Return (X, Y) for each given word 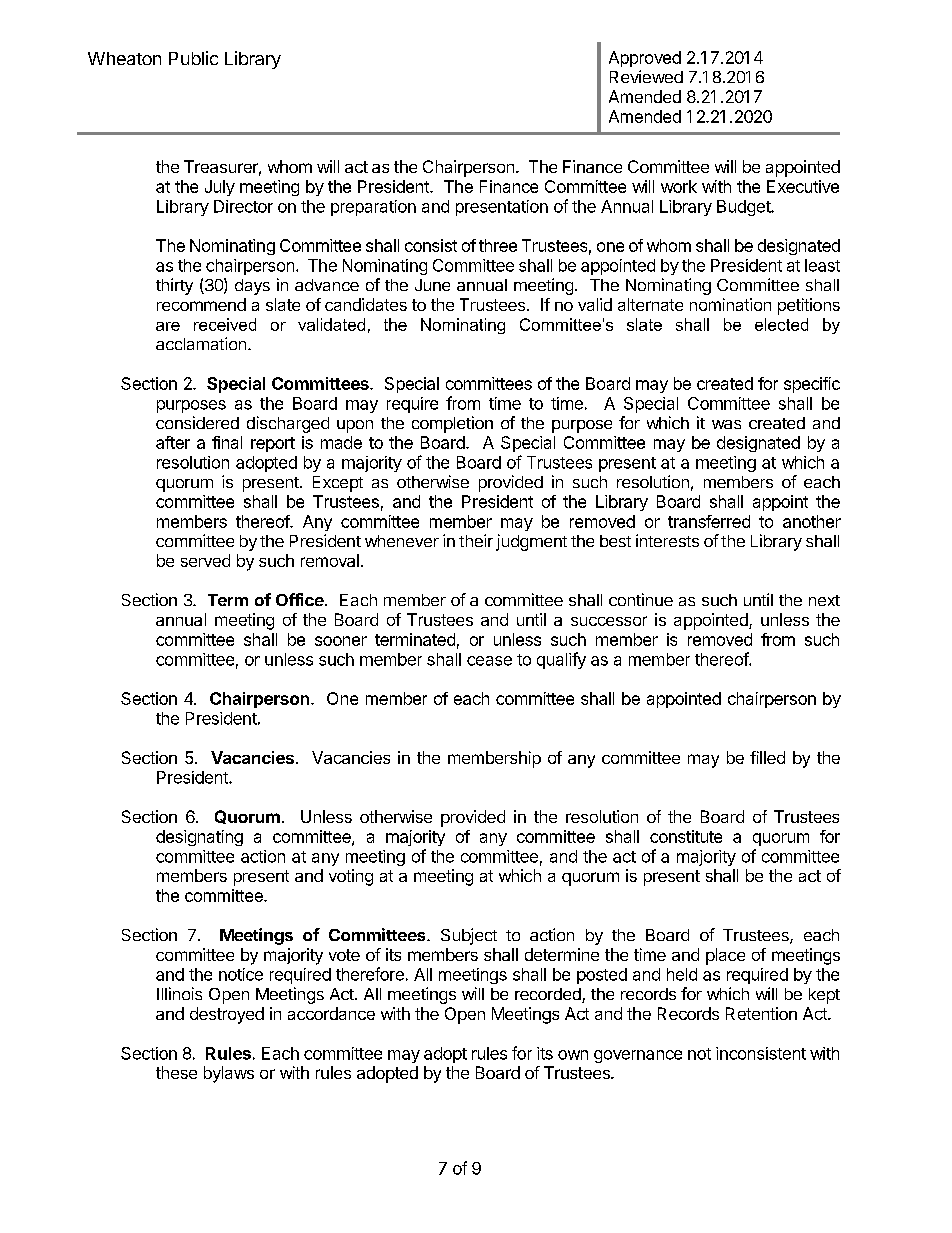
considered (197, 422)
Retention (761, 1013)
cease (489, 661)
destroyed (227, 1015)
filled (767, 757)
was (726, 424)
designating (199, 838)
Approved (645, 59)
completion (452, 424)
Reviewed (646, 76)
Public (193, 58)
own (573, 1055)
